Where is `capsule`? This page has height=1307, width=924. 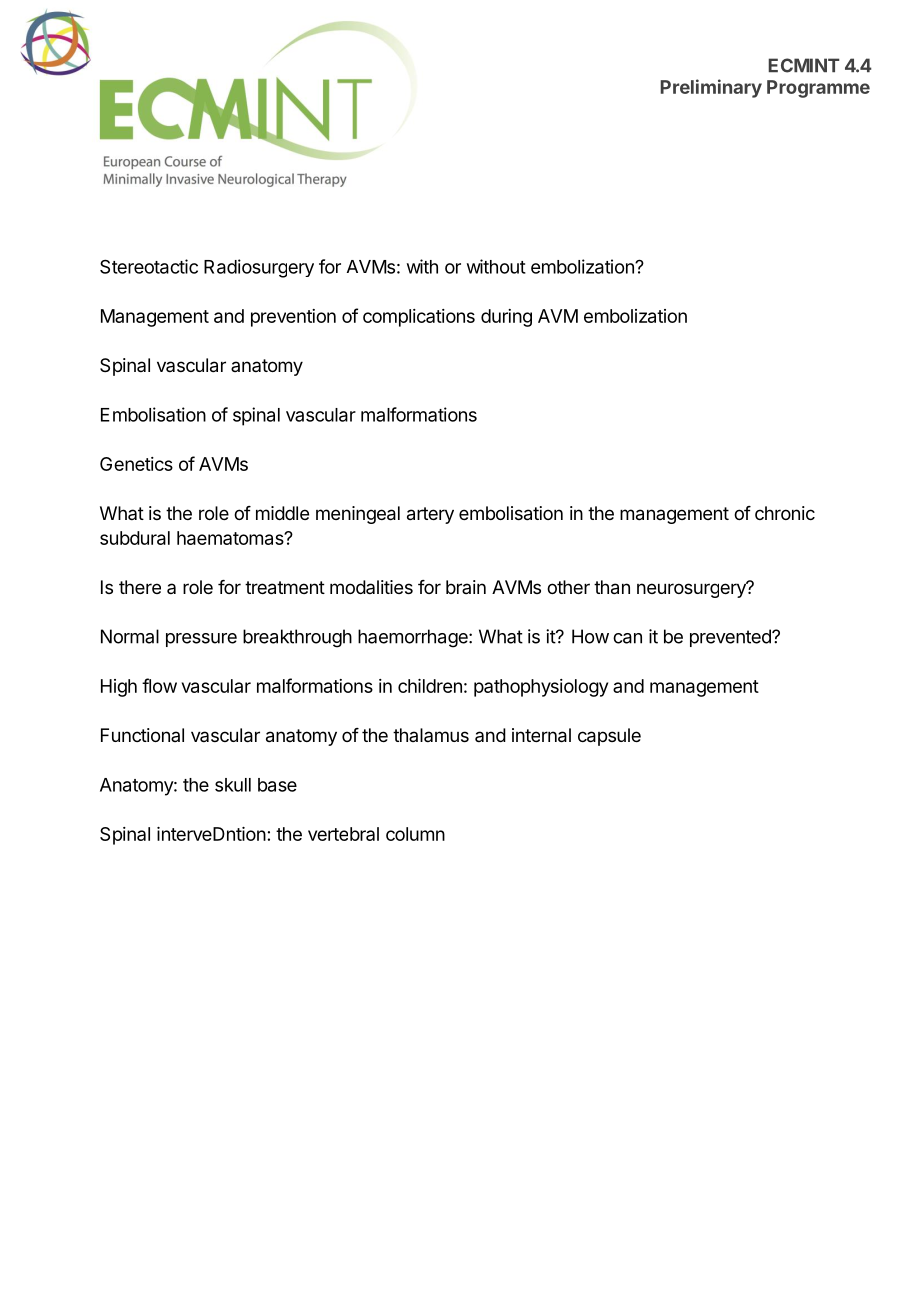
capsule is located at coordinates (609, 737).
